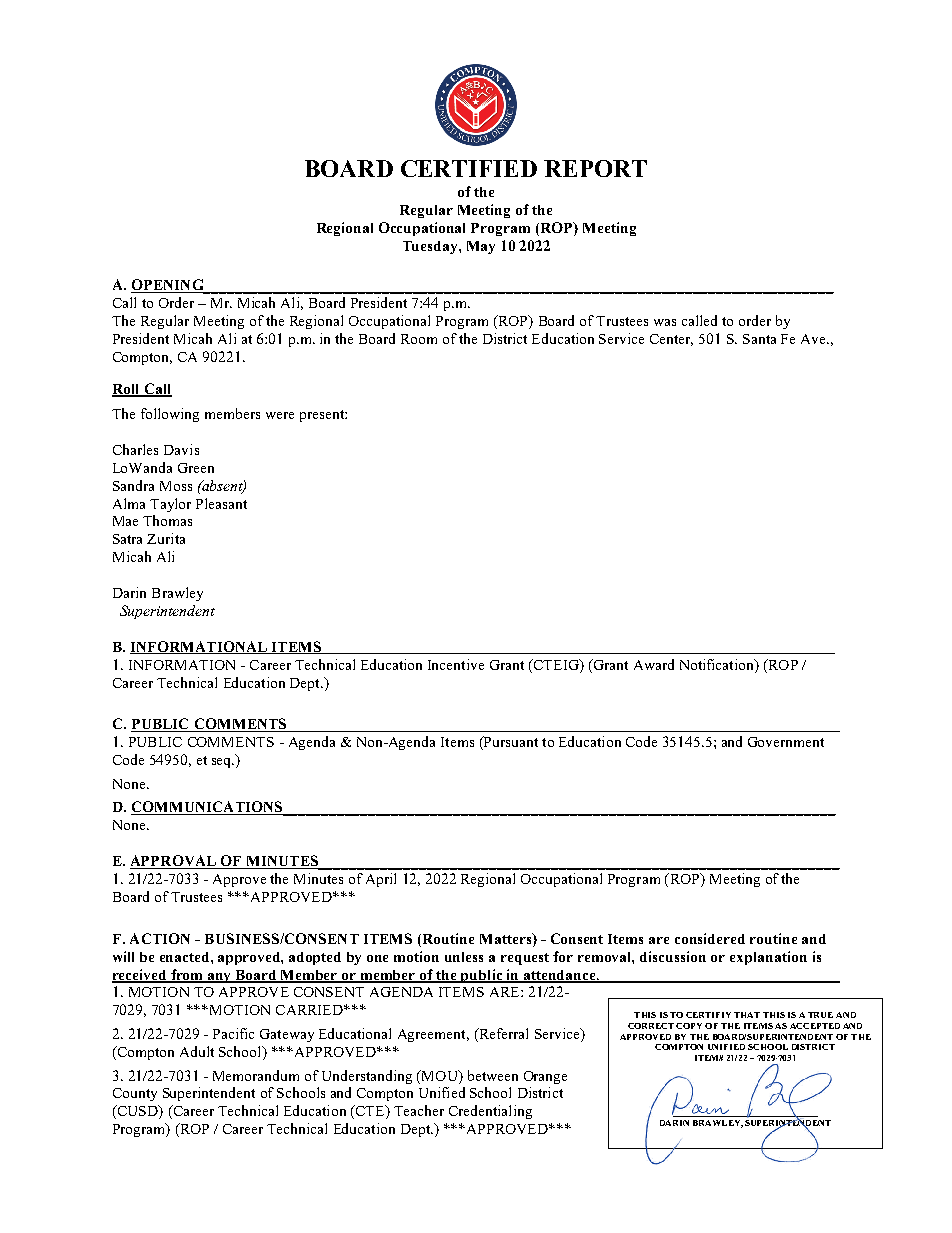 Image resolution: width=952 pixels, height=1233 pixels. Describe the element at coordinates (759, 339) in the page. I see `Santa` at that location.
